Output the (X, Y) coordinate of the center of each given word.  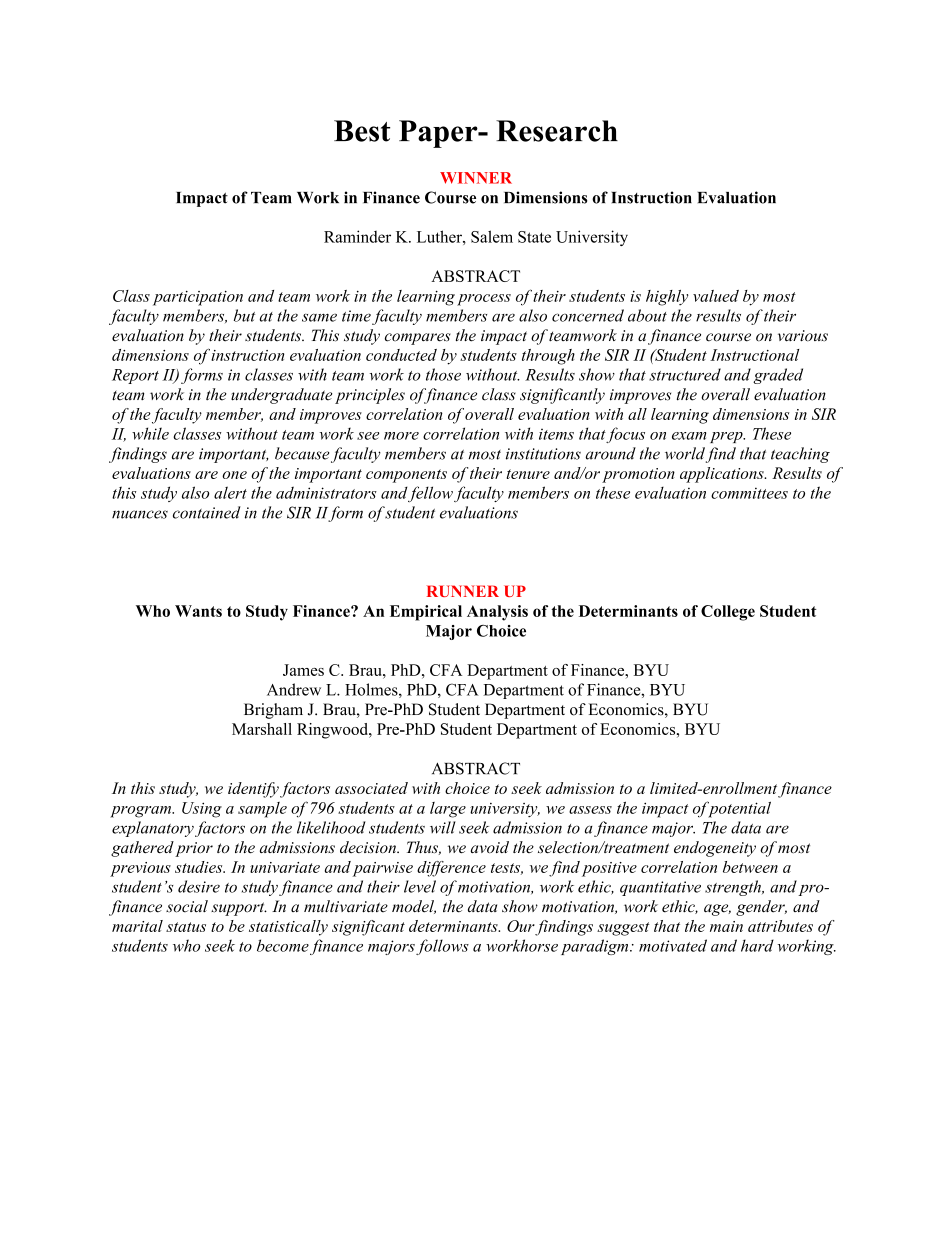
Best (362, 131)
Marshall (262, 729)
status (186, 927)
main (726, 926)
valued (716, 296)
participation (198, 298)
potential (738, 809)
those (443, 374)
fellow (430, 494)
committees (749, 493)
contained (207, 512)
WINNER (476, 178)
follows (442, 947)
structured (685, 374)
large (448, 810)
